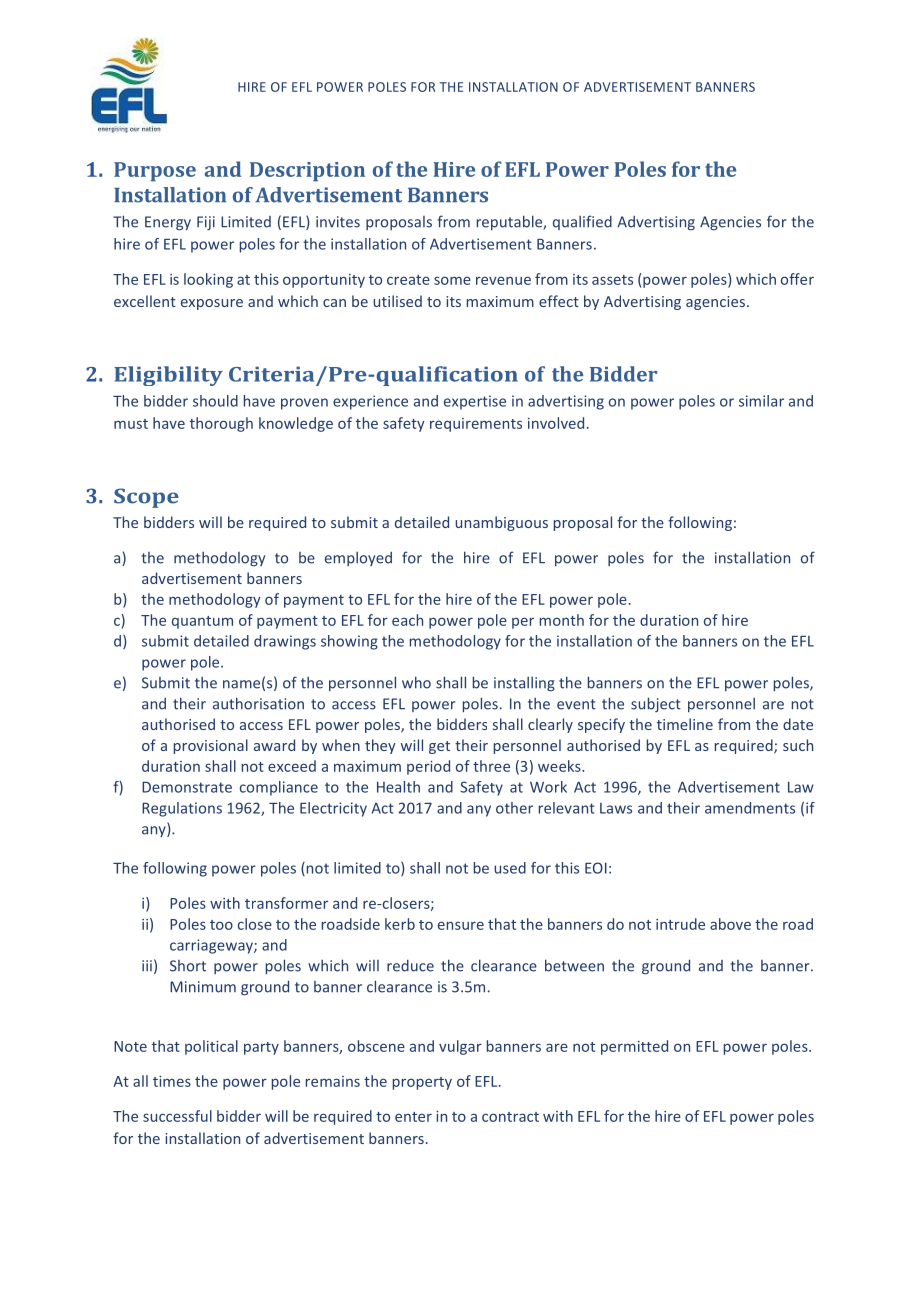 Image resolution: width=924 pixels, height=1308 pixels. Describe the element at coordinates (172, 1081) in the screenshot. I see `times` at that location.
